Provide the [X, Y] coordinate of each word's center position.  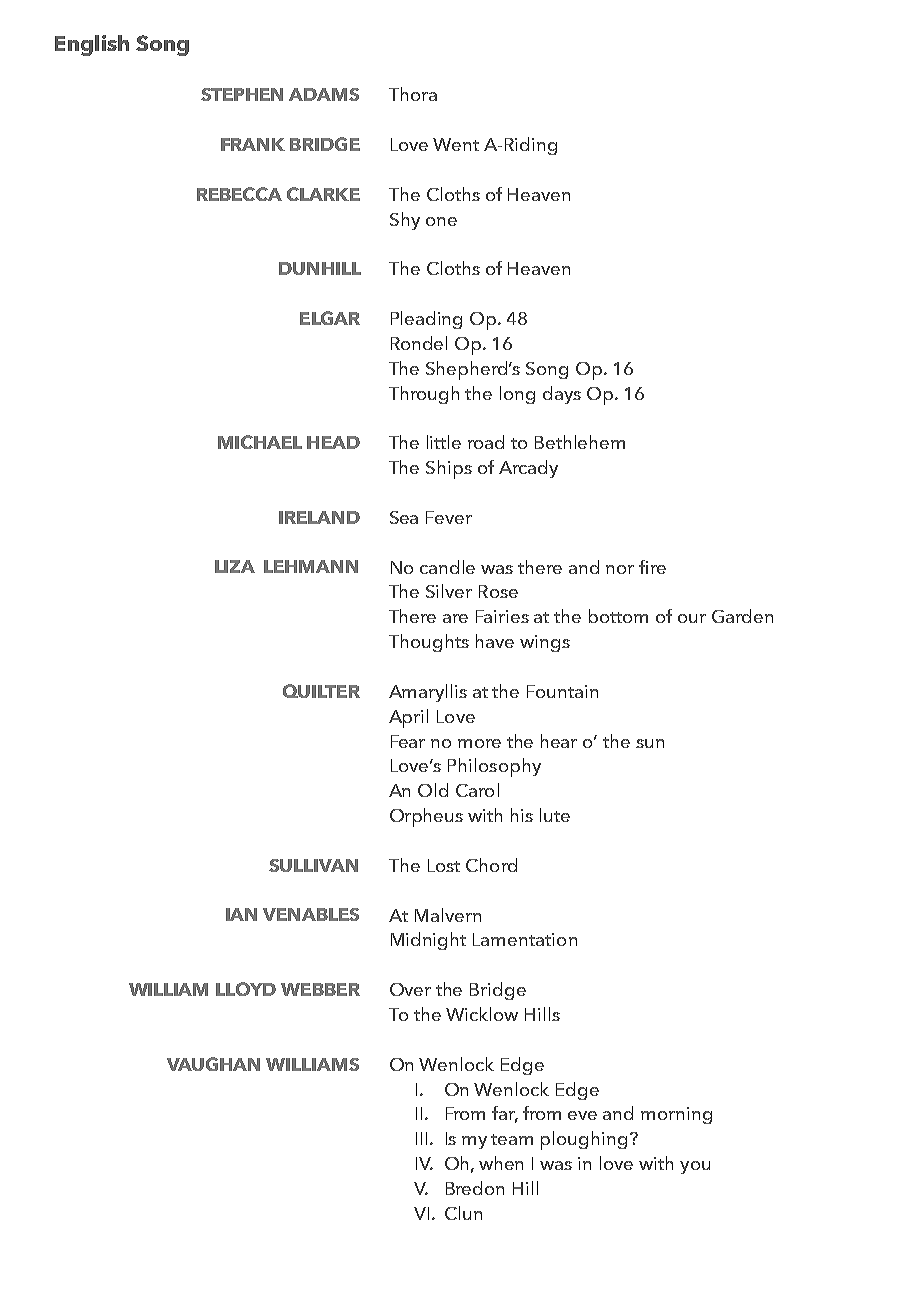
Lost [444, 865]
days [562, 395]
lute [555, 815]
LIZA [235, 566]
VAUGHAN [213, 1064]
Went [456, 144]
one [441, 221]
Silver [449, 591]
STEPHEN [242, 94]
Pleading [426, 320]
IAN [241, 914]
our [692, 618]
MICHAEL [260, 442]
